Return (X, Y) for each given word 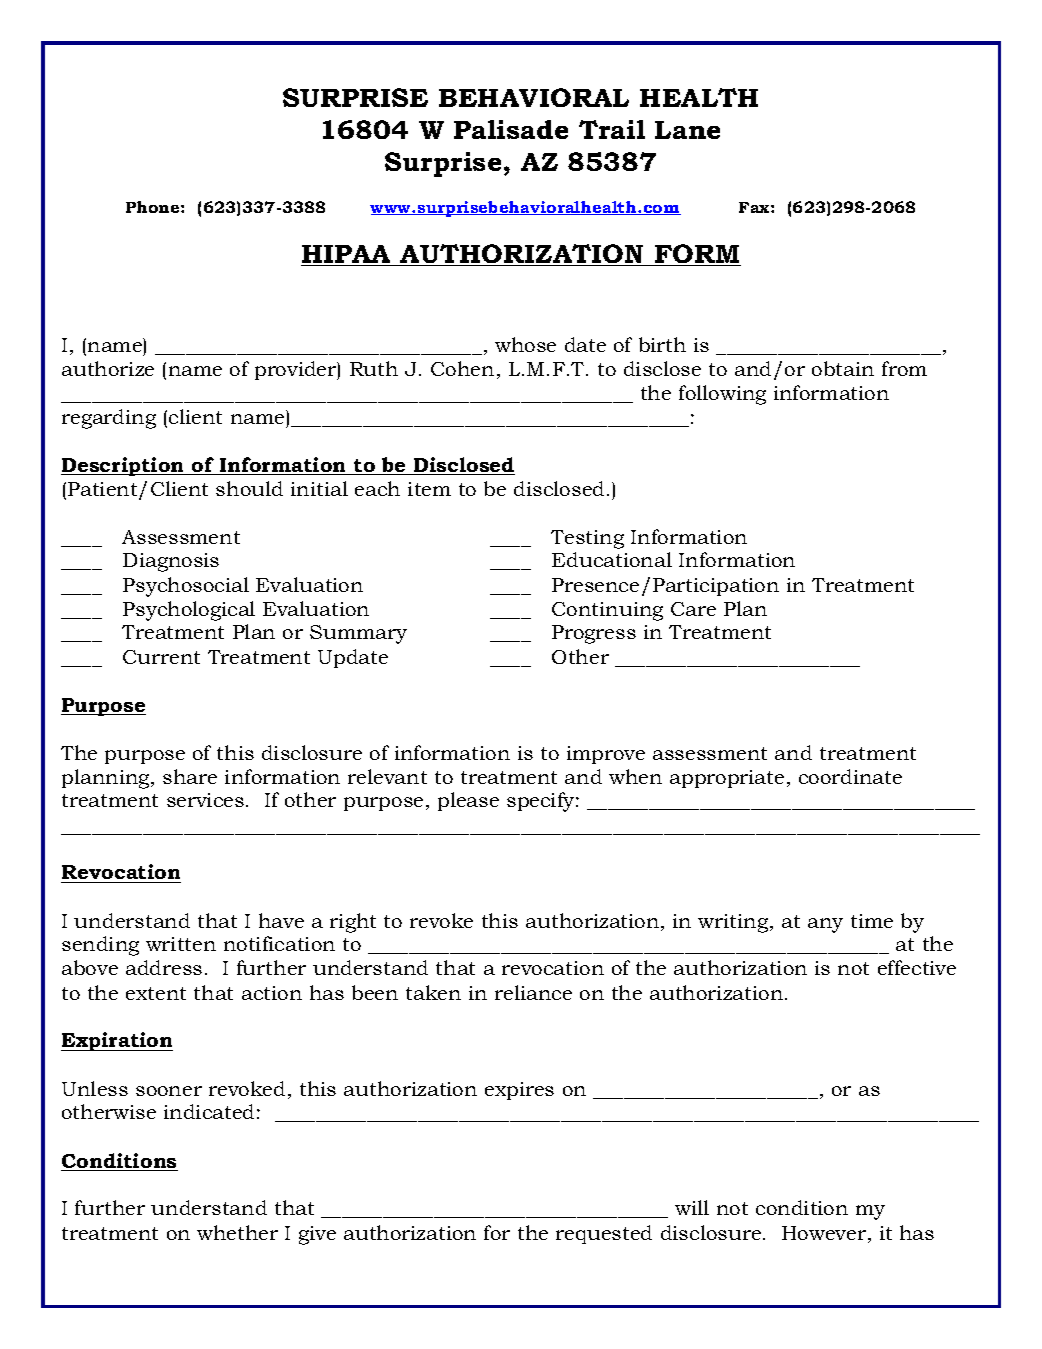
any (825, 925)
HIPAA (346, 254)
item (429, 489)
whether (237, 1232)
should (249, 488)
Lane (687, 130)
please (468, 801)
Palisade (511, 129)
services (205, 800)
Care (693, 609)
